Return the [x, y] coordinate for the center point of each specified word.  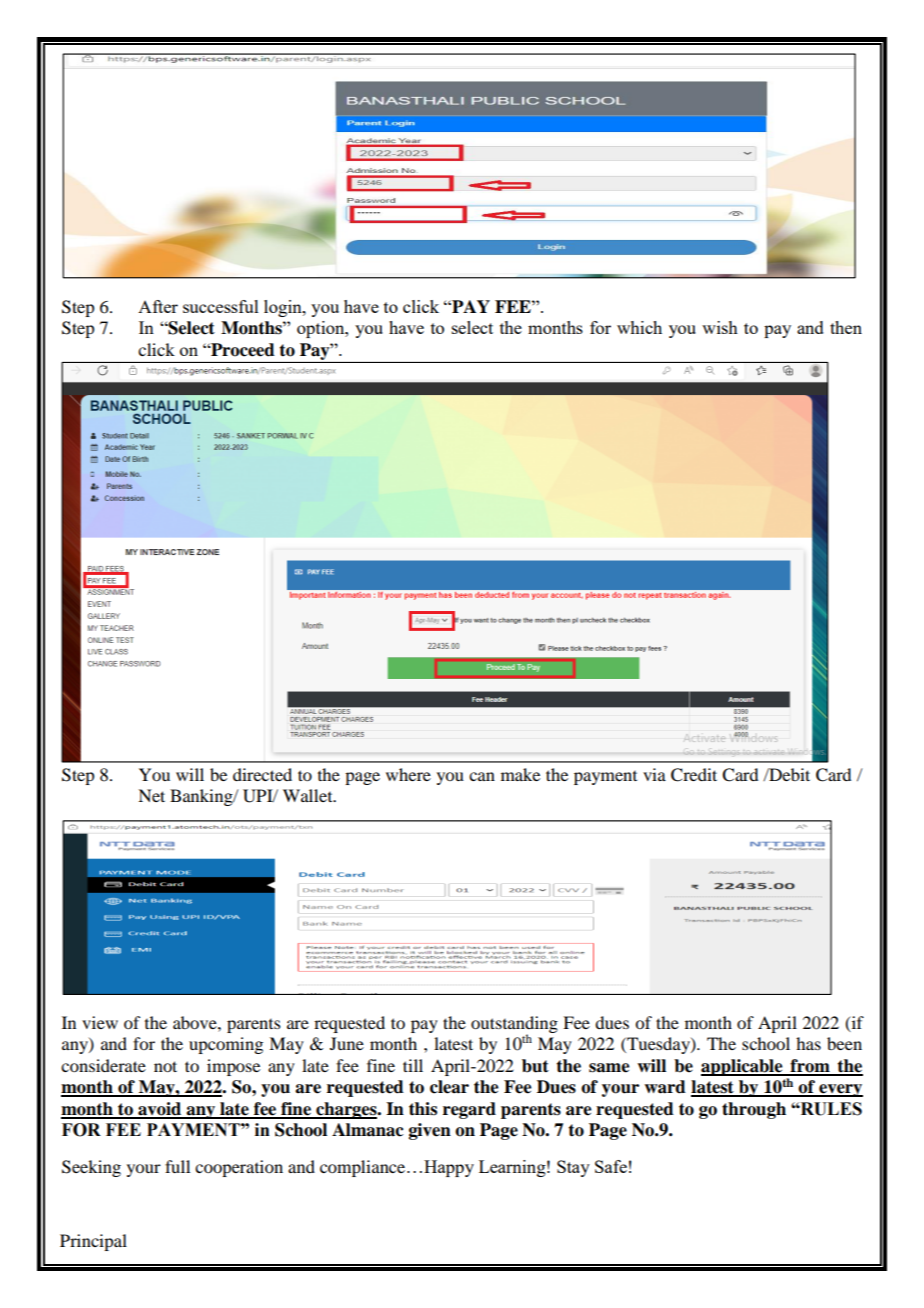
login [284, 308]
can [482, 776]
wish [720, 327]
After [158, 306]
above [196, 1022]
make [520, 774]
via [654, 774]
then [846, 327]
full [177, 1166]
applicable [743, 1067]
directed [262, 774]
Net [151, 795]
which [639, 327]
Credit [694, 775]
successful [221, 306]
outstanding [514, 1025]
